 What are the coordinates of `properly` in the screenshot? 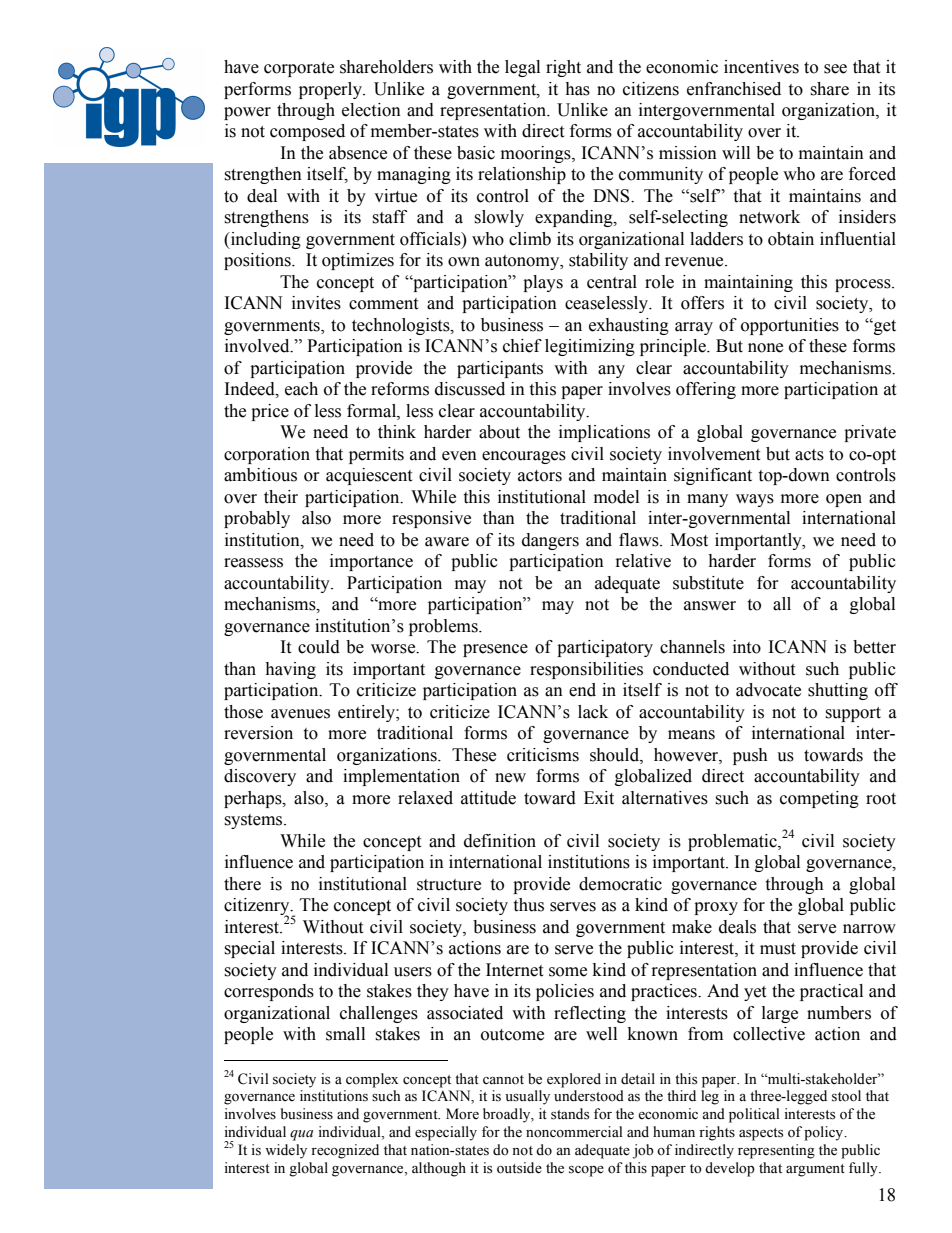 It's located at (332, 90).
